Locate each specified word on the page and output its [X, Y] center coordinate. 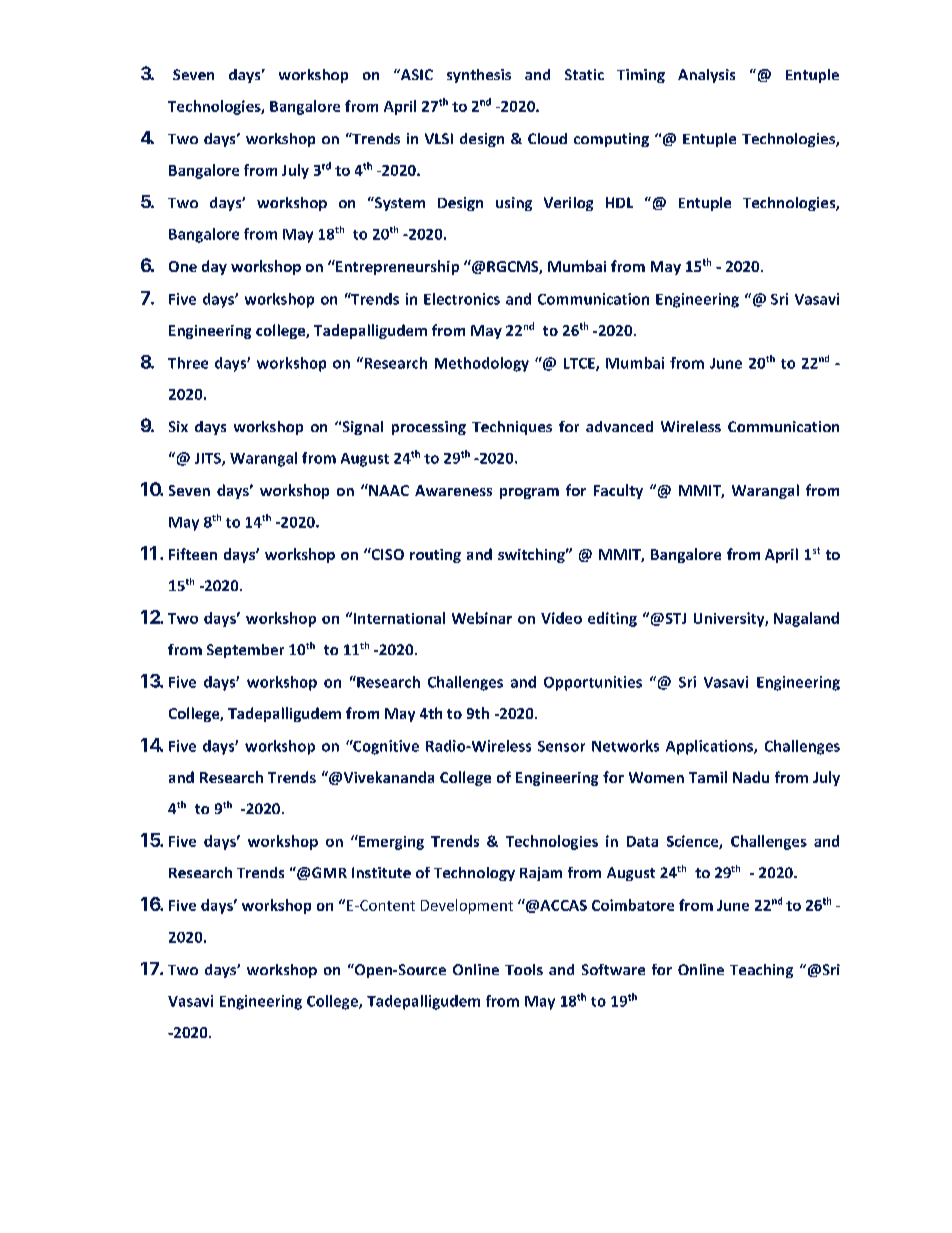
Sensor [561, 746]
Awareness [453, 490]
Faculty [618, 491]
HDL [619, 202]
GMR [329, 872]
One [183, 266]
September [245, 651]
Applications [710, 747]
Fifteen [193, 554]
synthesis [479, 76]
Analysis [706, 76]
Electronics [462, 299]
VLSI [439, 138]
